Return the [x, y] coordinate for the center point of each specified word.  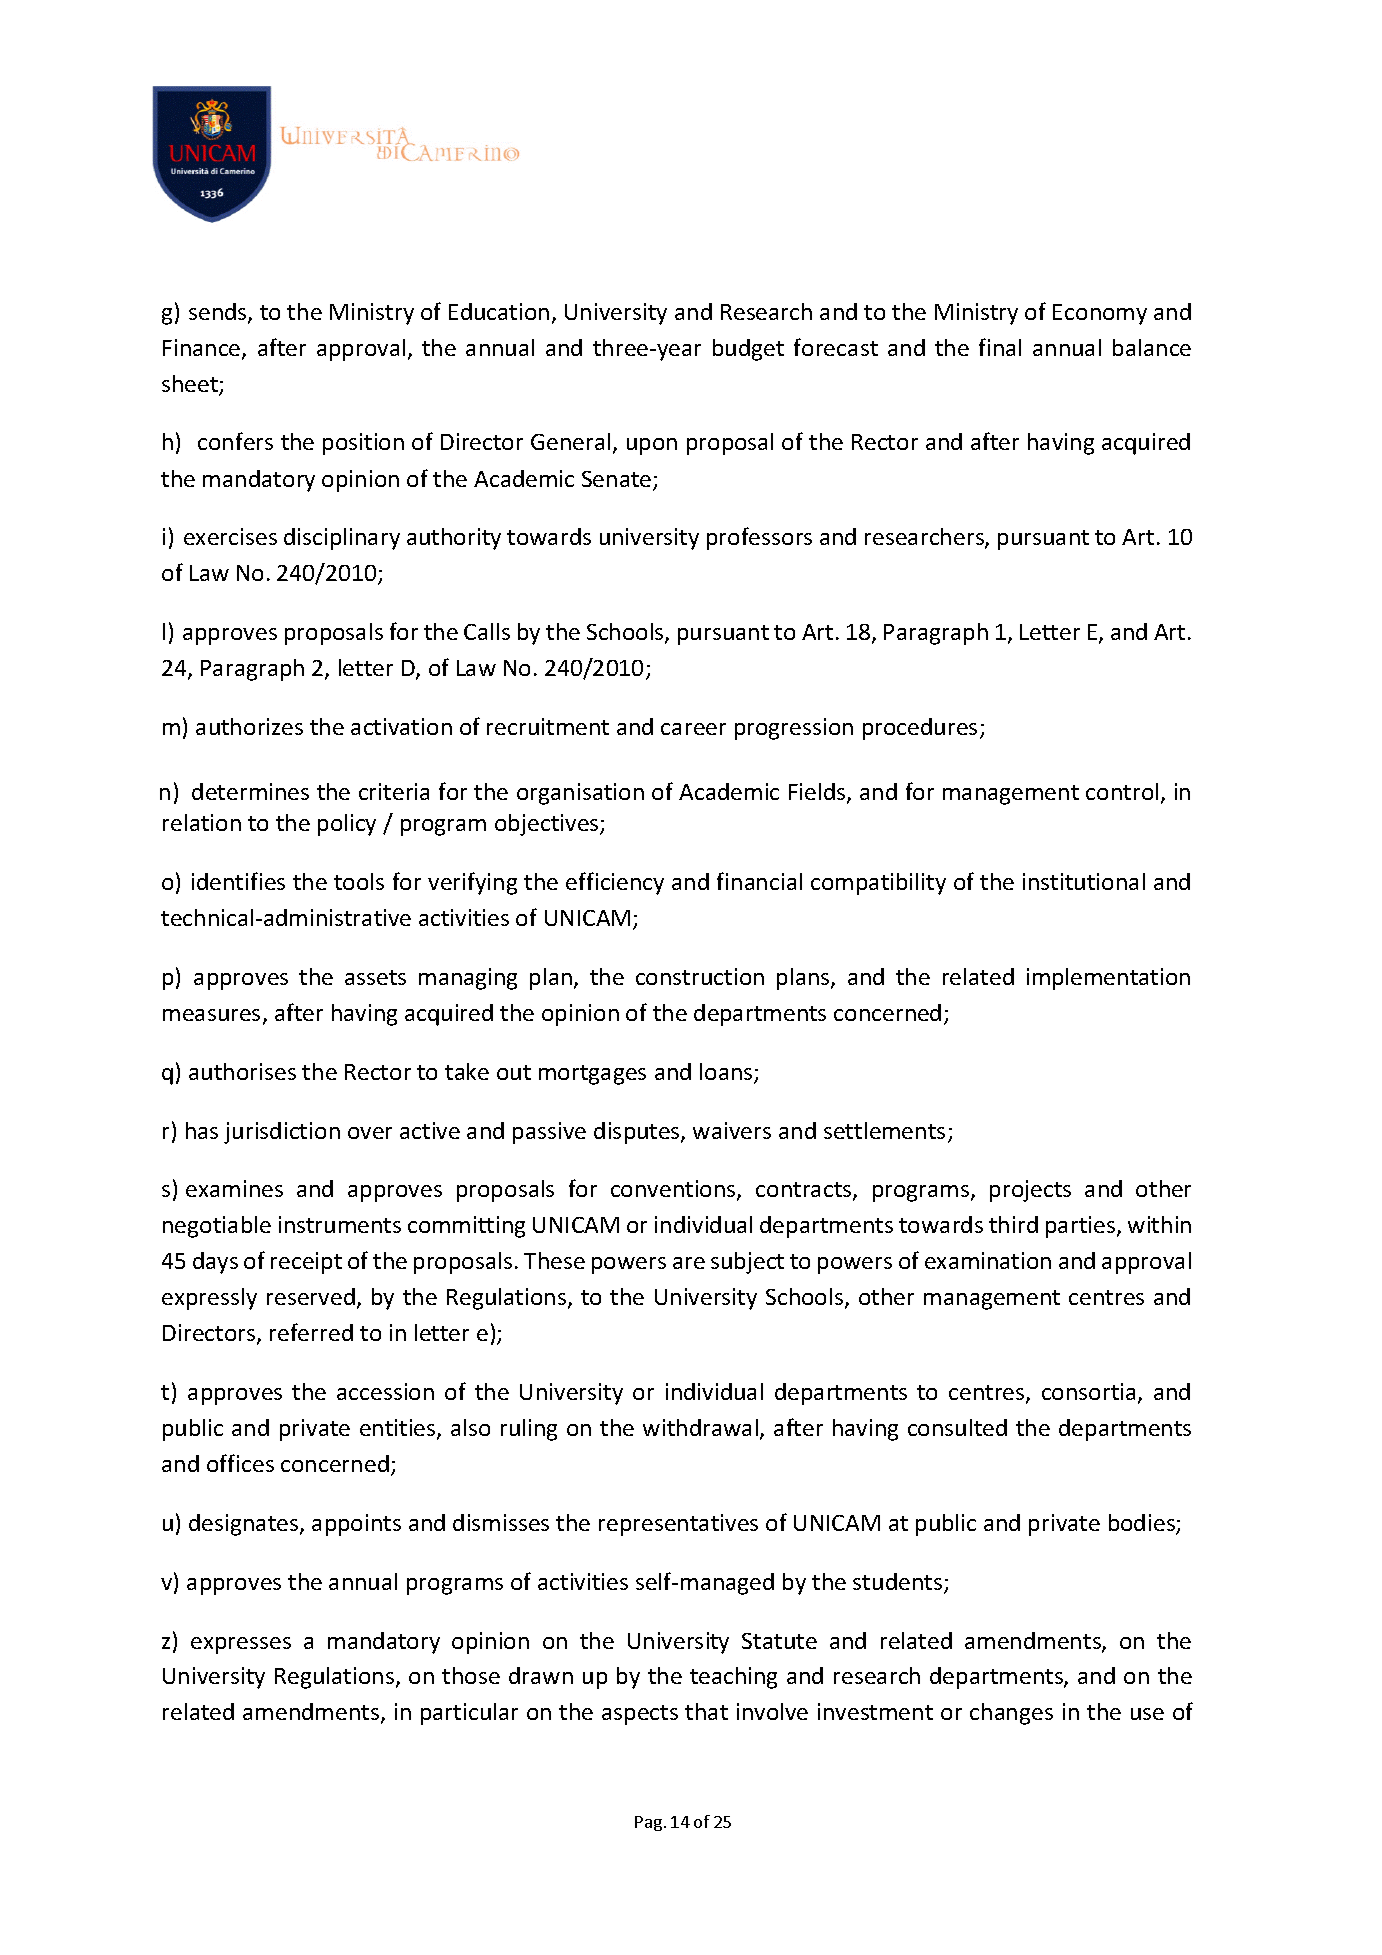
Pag [648, 1823]
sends [219, 313]
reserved [311, 1296]
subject [747, 1263]
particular [469, 1714]
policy [347, 825]
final [1000, 347]
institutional [1084, 881]
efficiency [615, 883]
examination [988, 1260]
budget [748, 350]
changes [1011, 1714]
